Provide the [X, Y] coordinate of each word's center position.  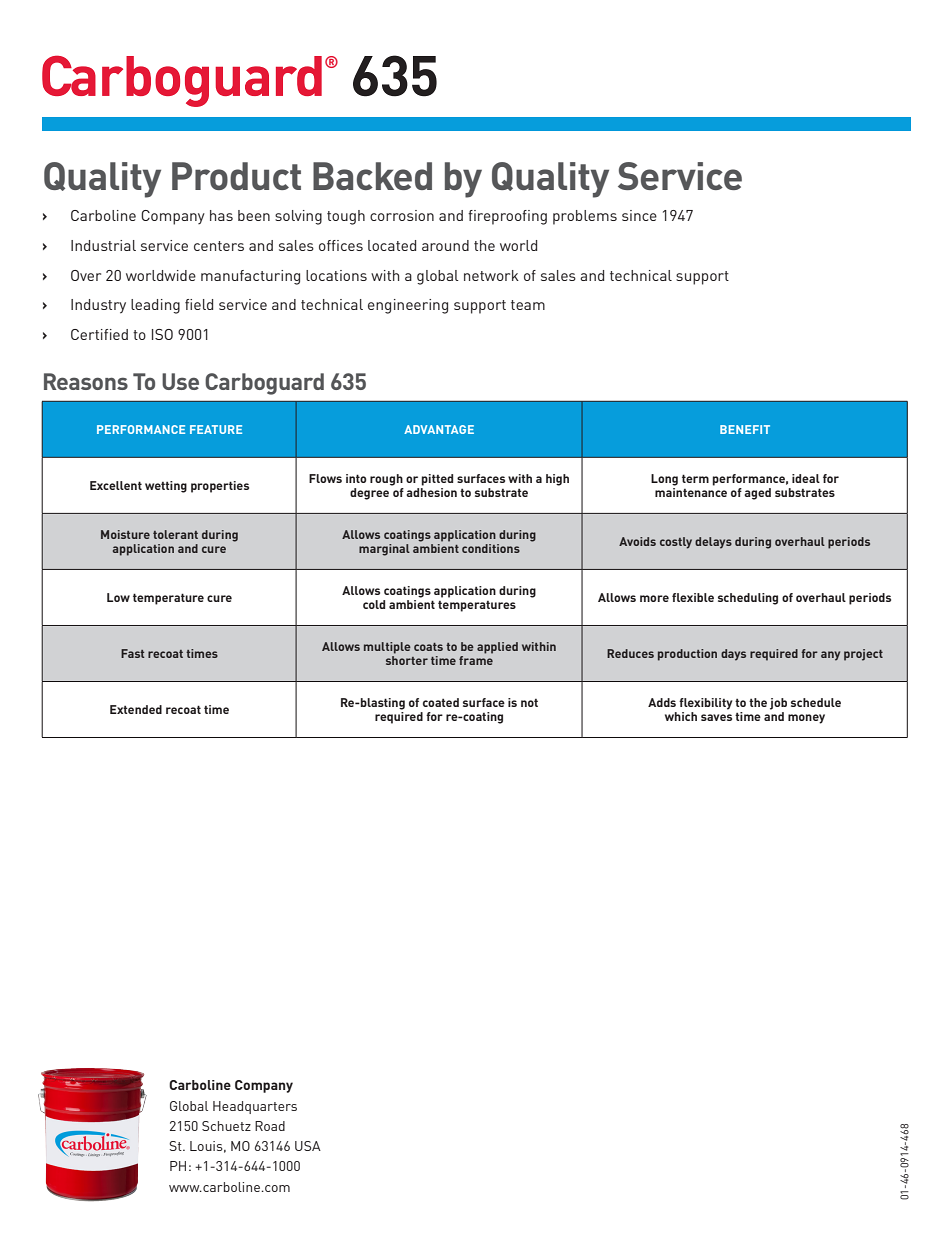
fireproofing [507, 217]
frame [476, 660]
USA [308, 1146]
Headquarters [255, 1107]
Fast [132, 653]
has [221, 215]
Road [270, 1126]
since [639, 215]
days [733, 655]
